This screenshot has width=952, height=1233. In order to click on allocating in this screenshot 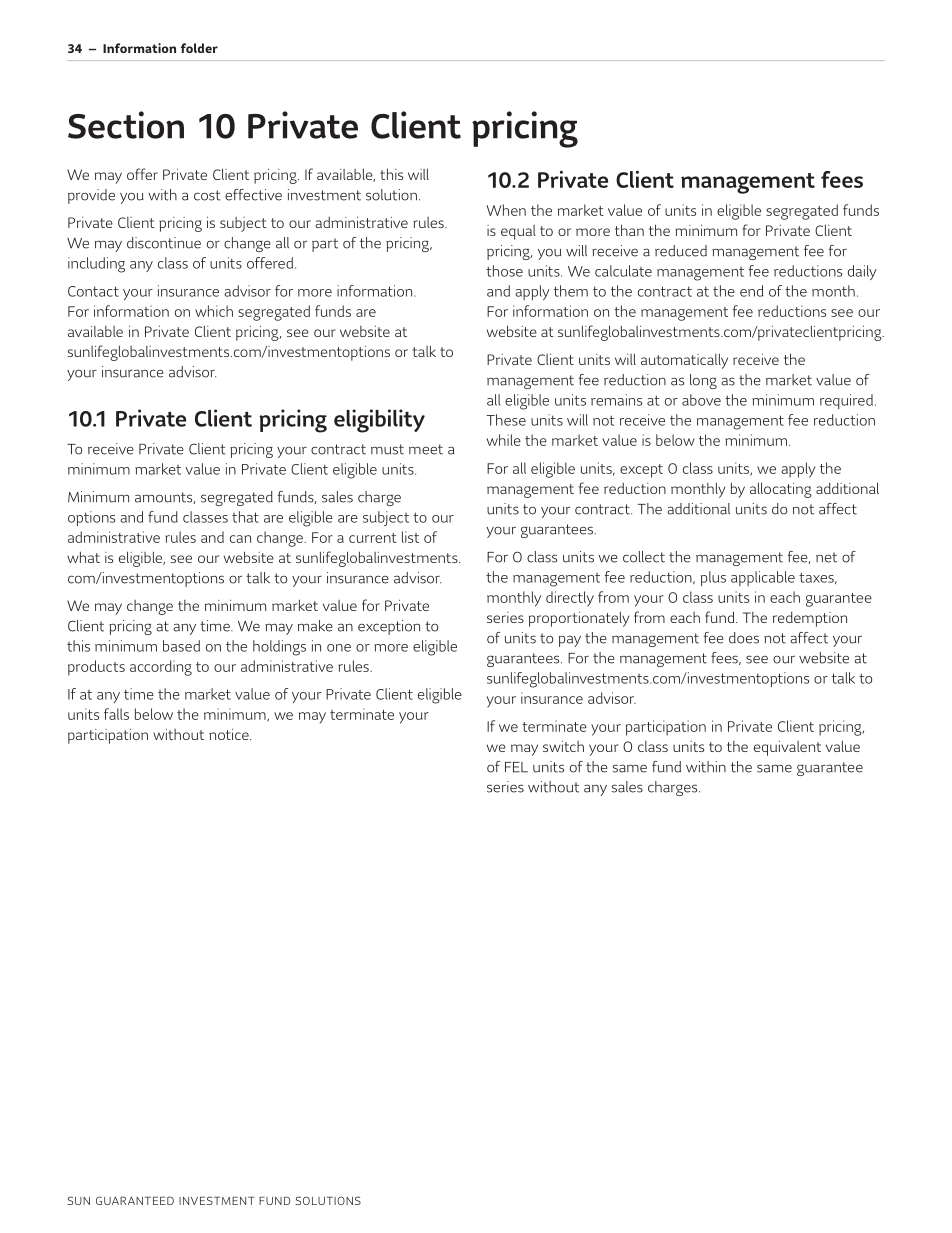, I will do `click(781, 490)`.
